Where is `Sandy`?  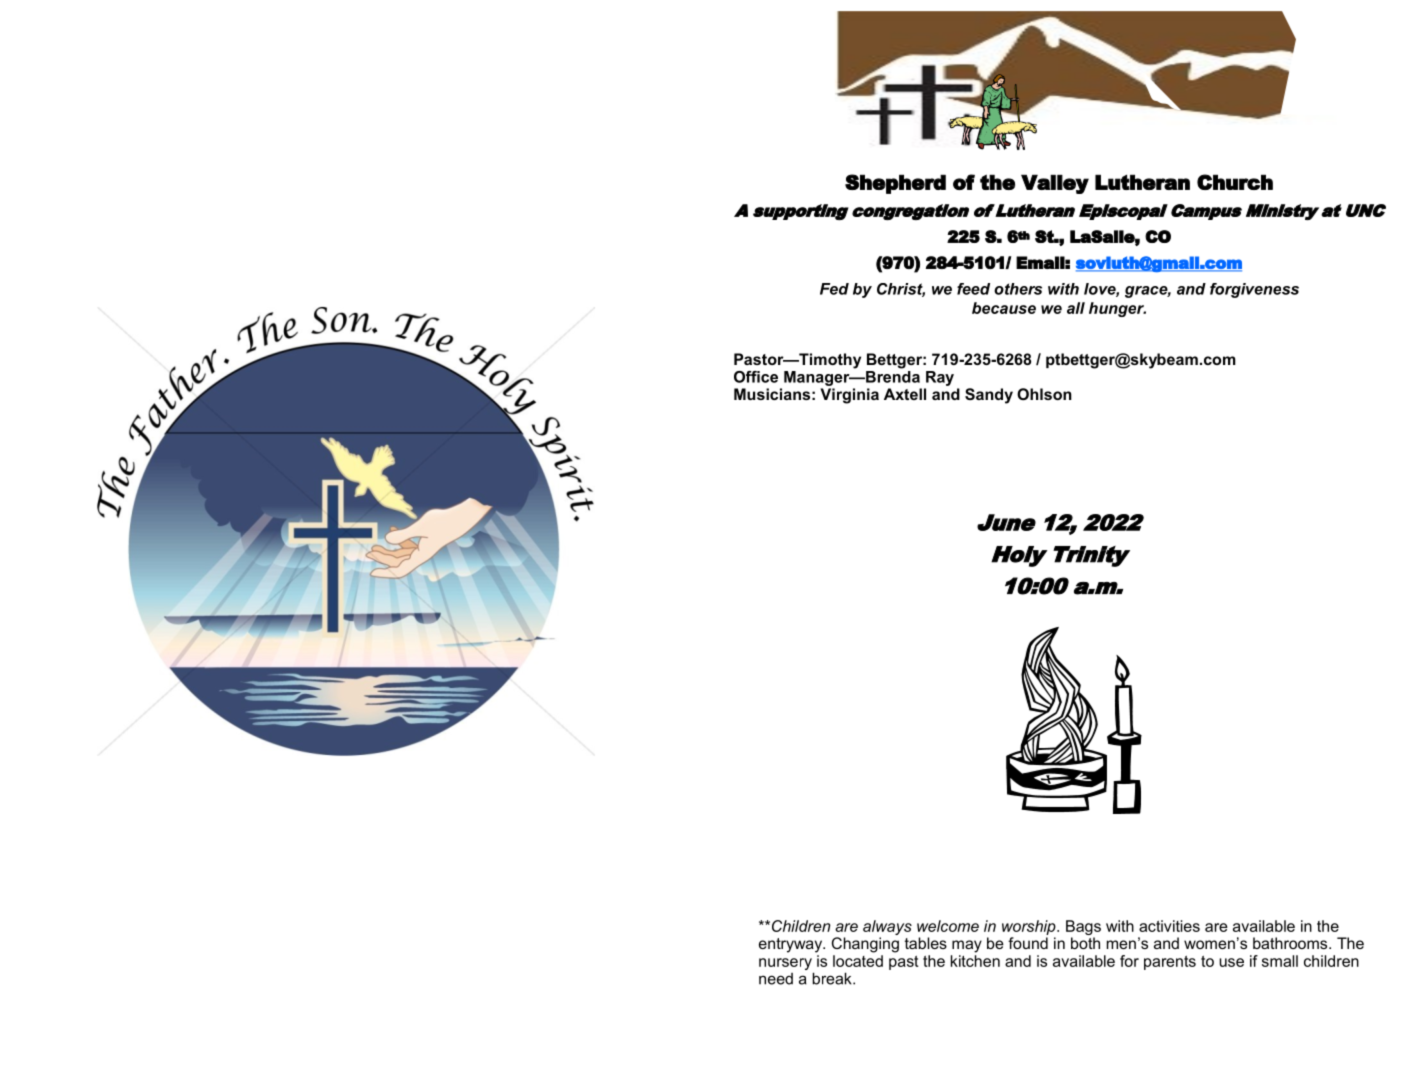 Sandy is located at coordinates (989, 396).
